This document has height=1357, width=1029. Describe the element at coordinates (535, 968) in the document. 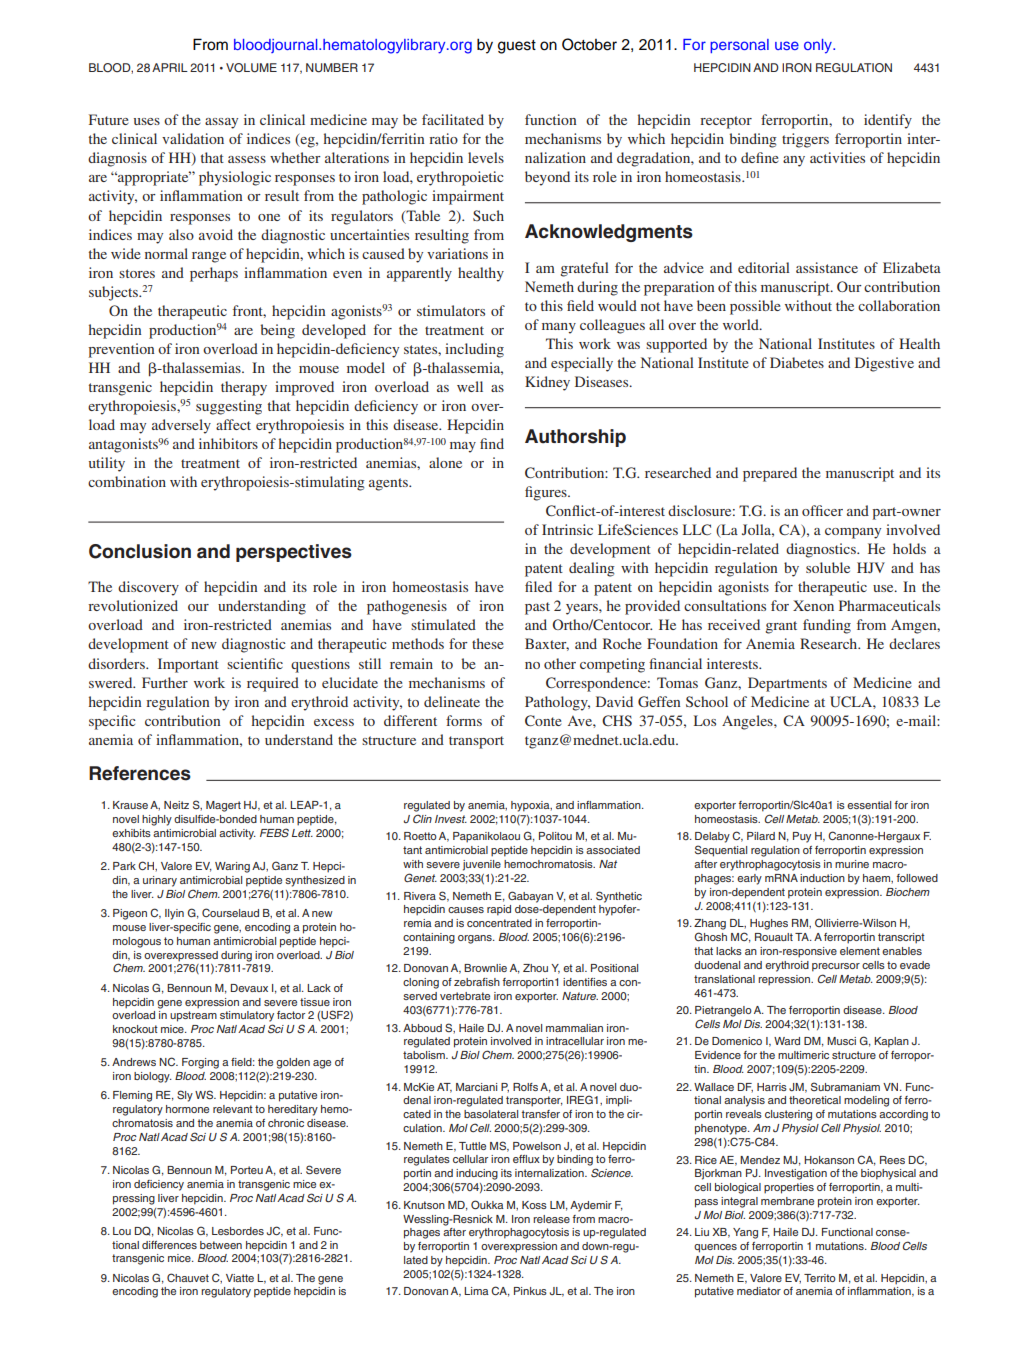

I see `Zhou` at that location.
